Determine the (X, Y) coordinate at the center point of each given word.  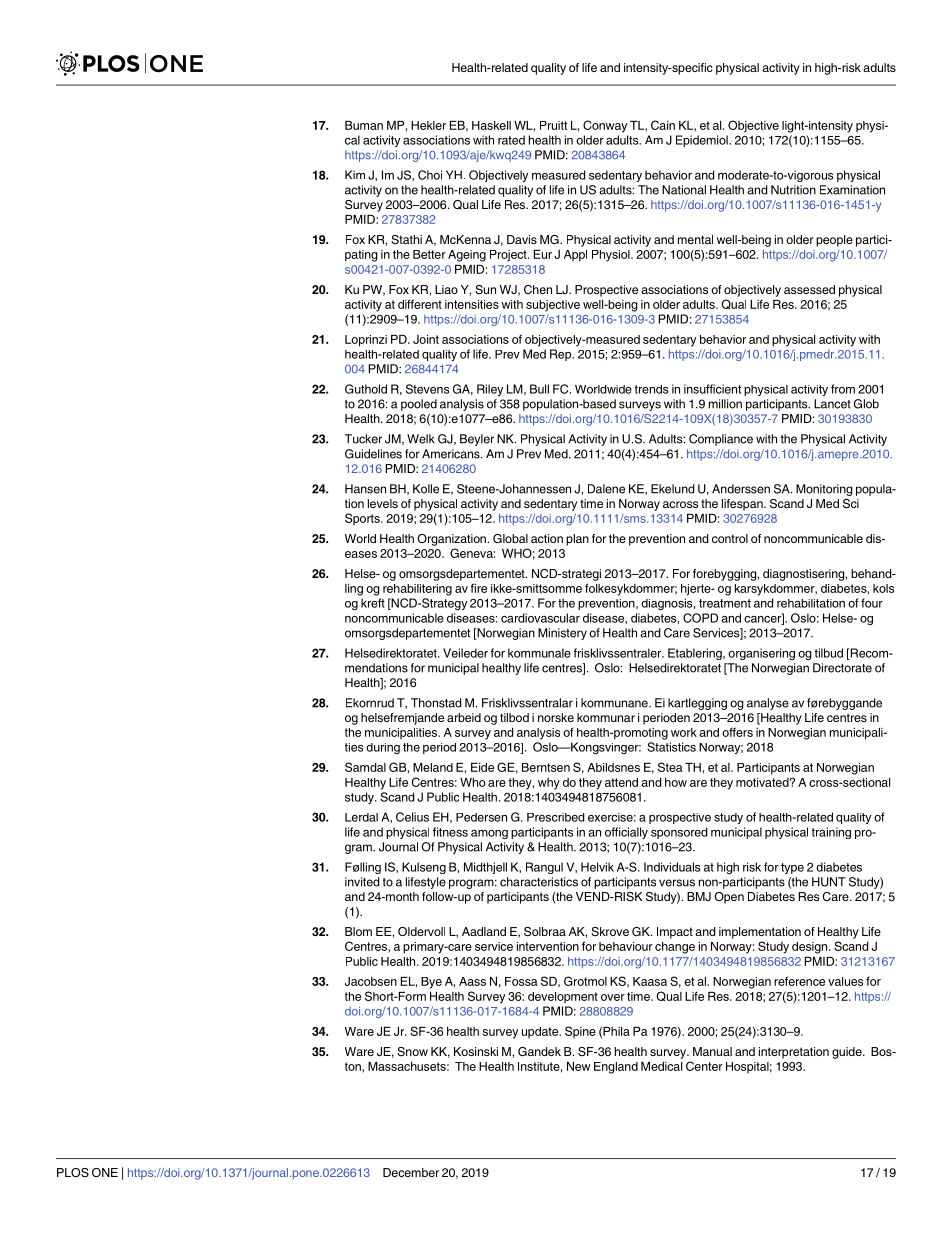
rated (511, 140)
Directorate (842, 668)
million (725, 404)
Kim (355, 174)
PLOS (73, 1172)
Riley (490, 390)
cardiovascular (540, 618)
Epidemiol (703, 141)
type (792, 868)
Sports (363, 519)
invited (362, 882)
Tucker (363, 439)
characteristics (539, 882)
